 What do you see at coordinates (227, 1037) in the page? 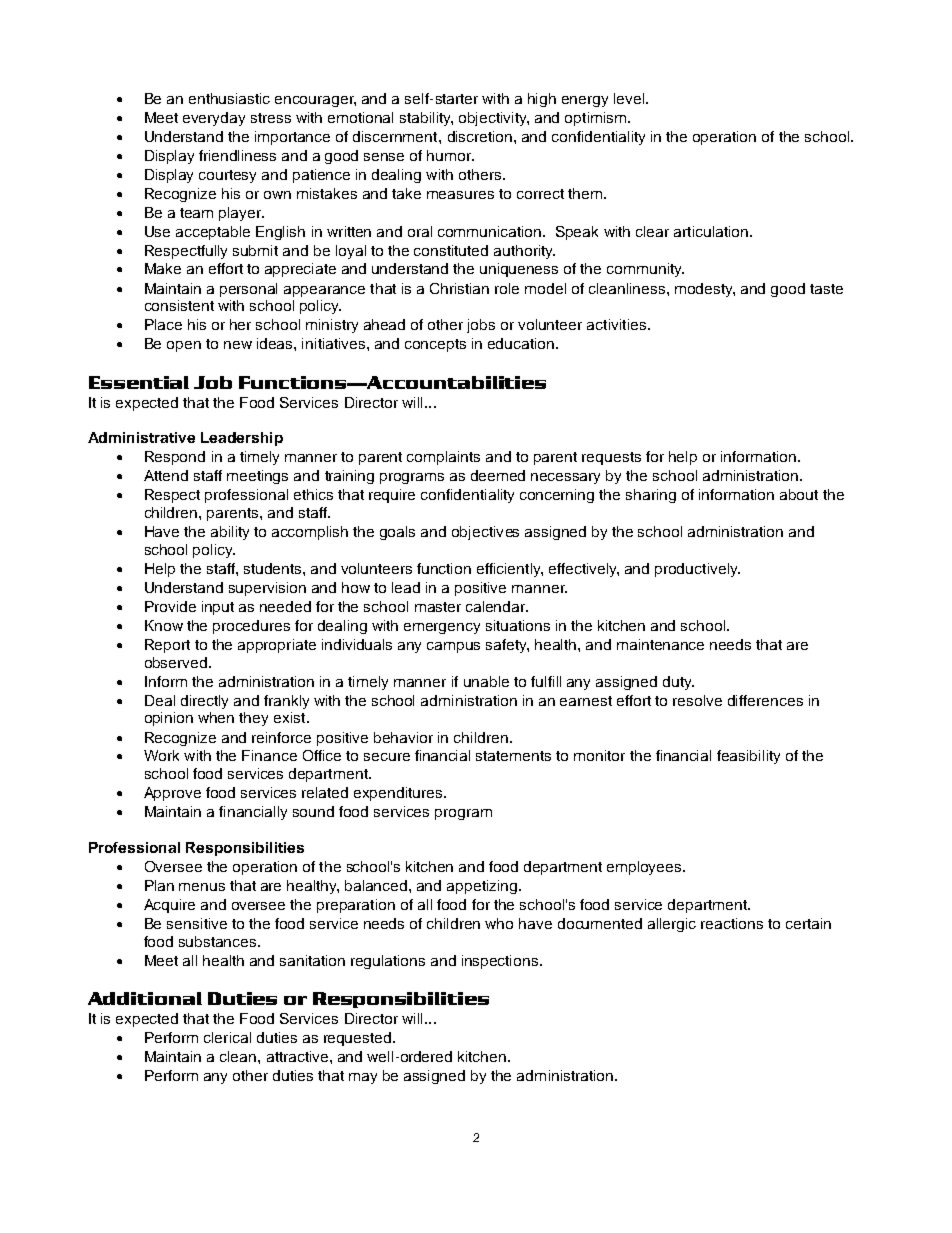
I see `clerical` at bounding box center [227, 1037].
